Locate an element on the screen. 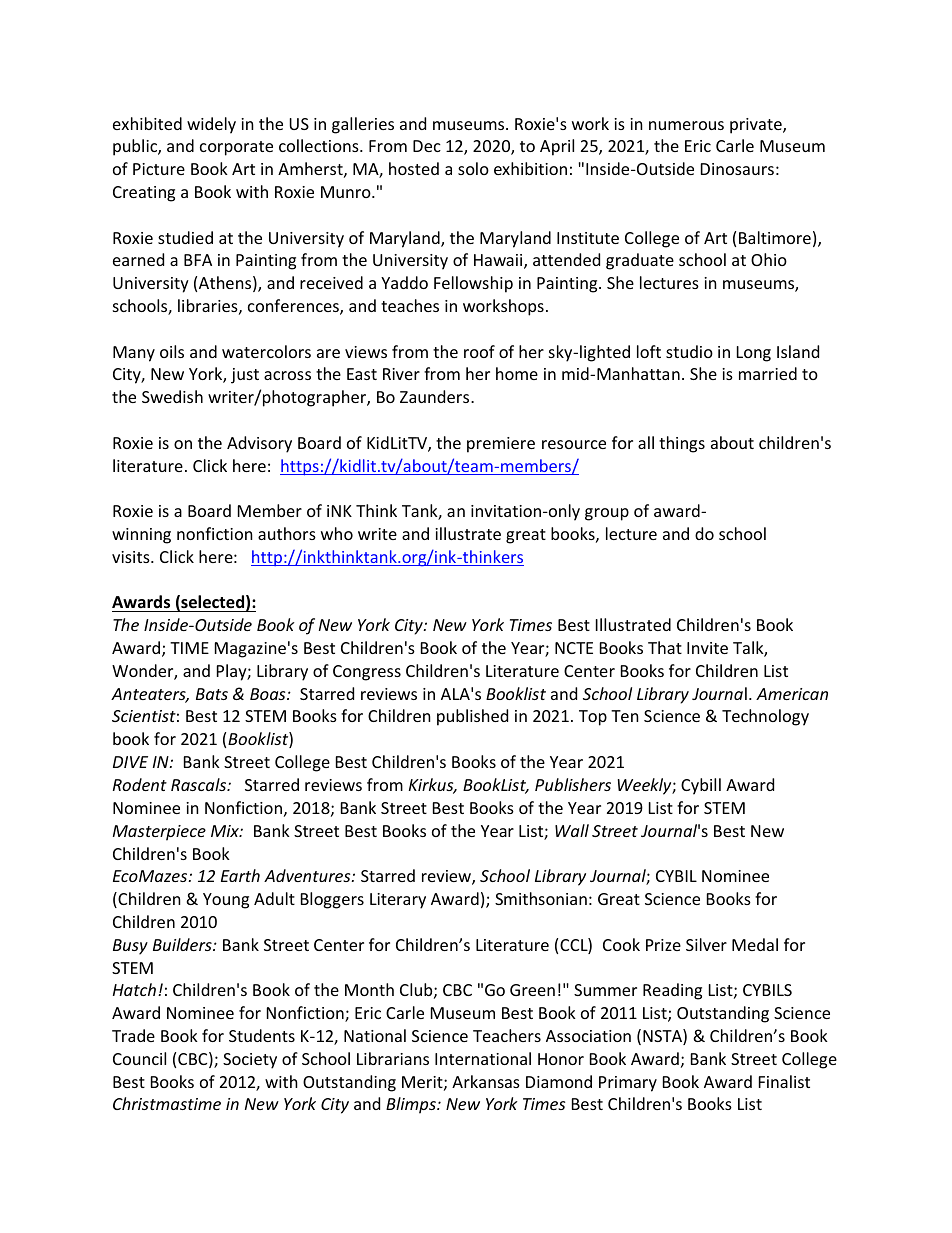  roof is located at coordinates (479, 351).
